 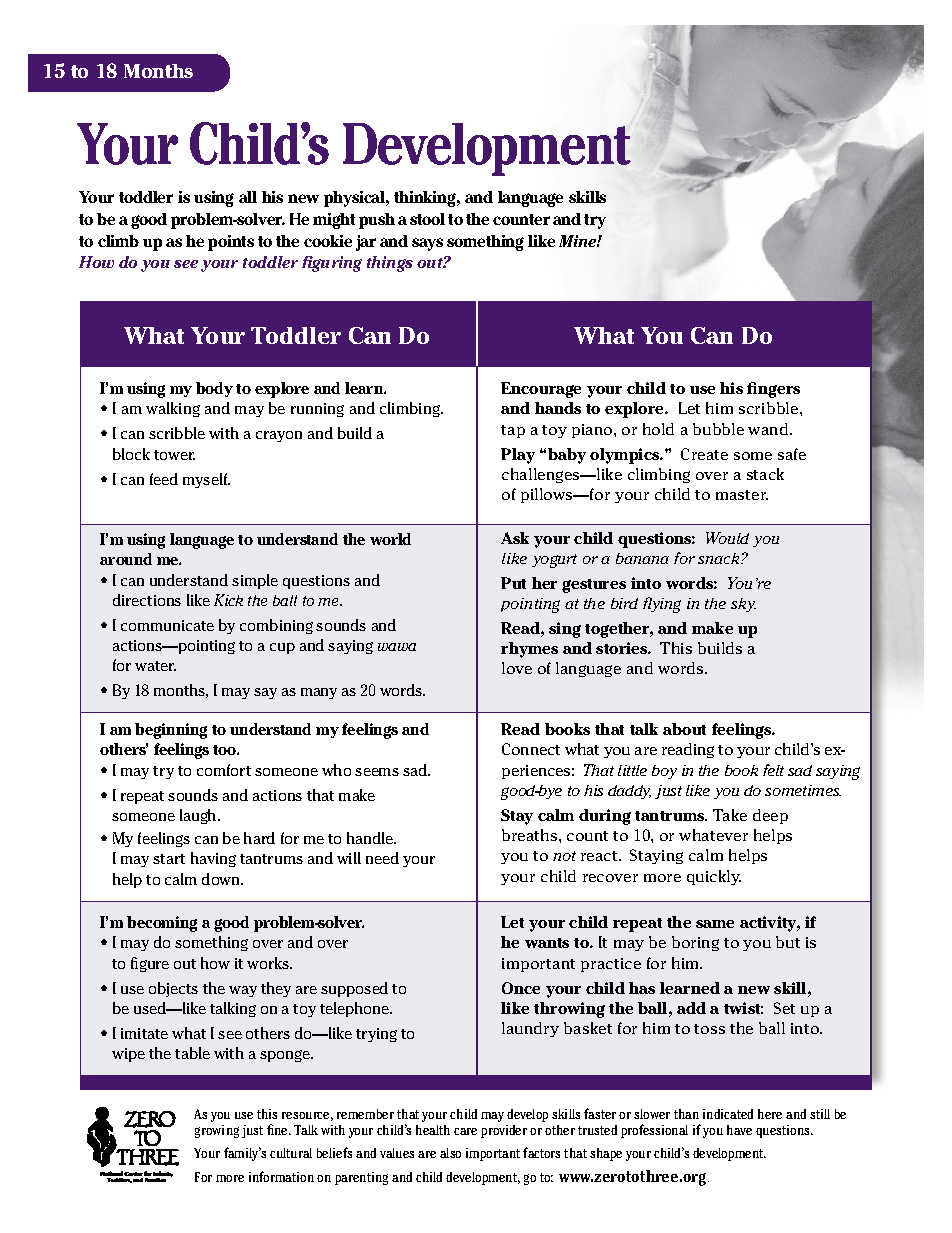 What do you see at coordinates (773, 390) in the document?
I see `fingers` at bounding box center [773, 390].
